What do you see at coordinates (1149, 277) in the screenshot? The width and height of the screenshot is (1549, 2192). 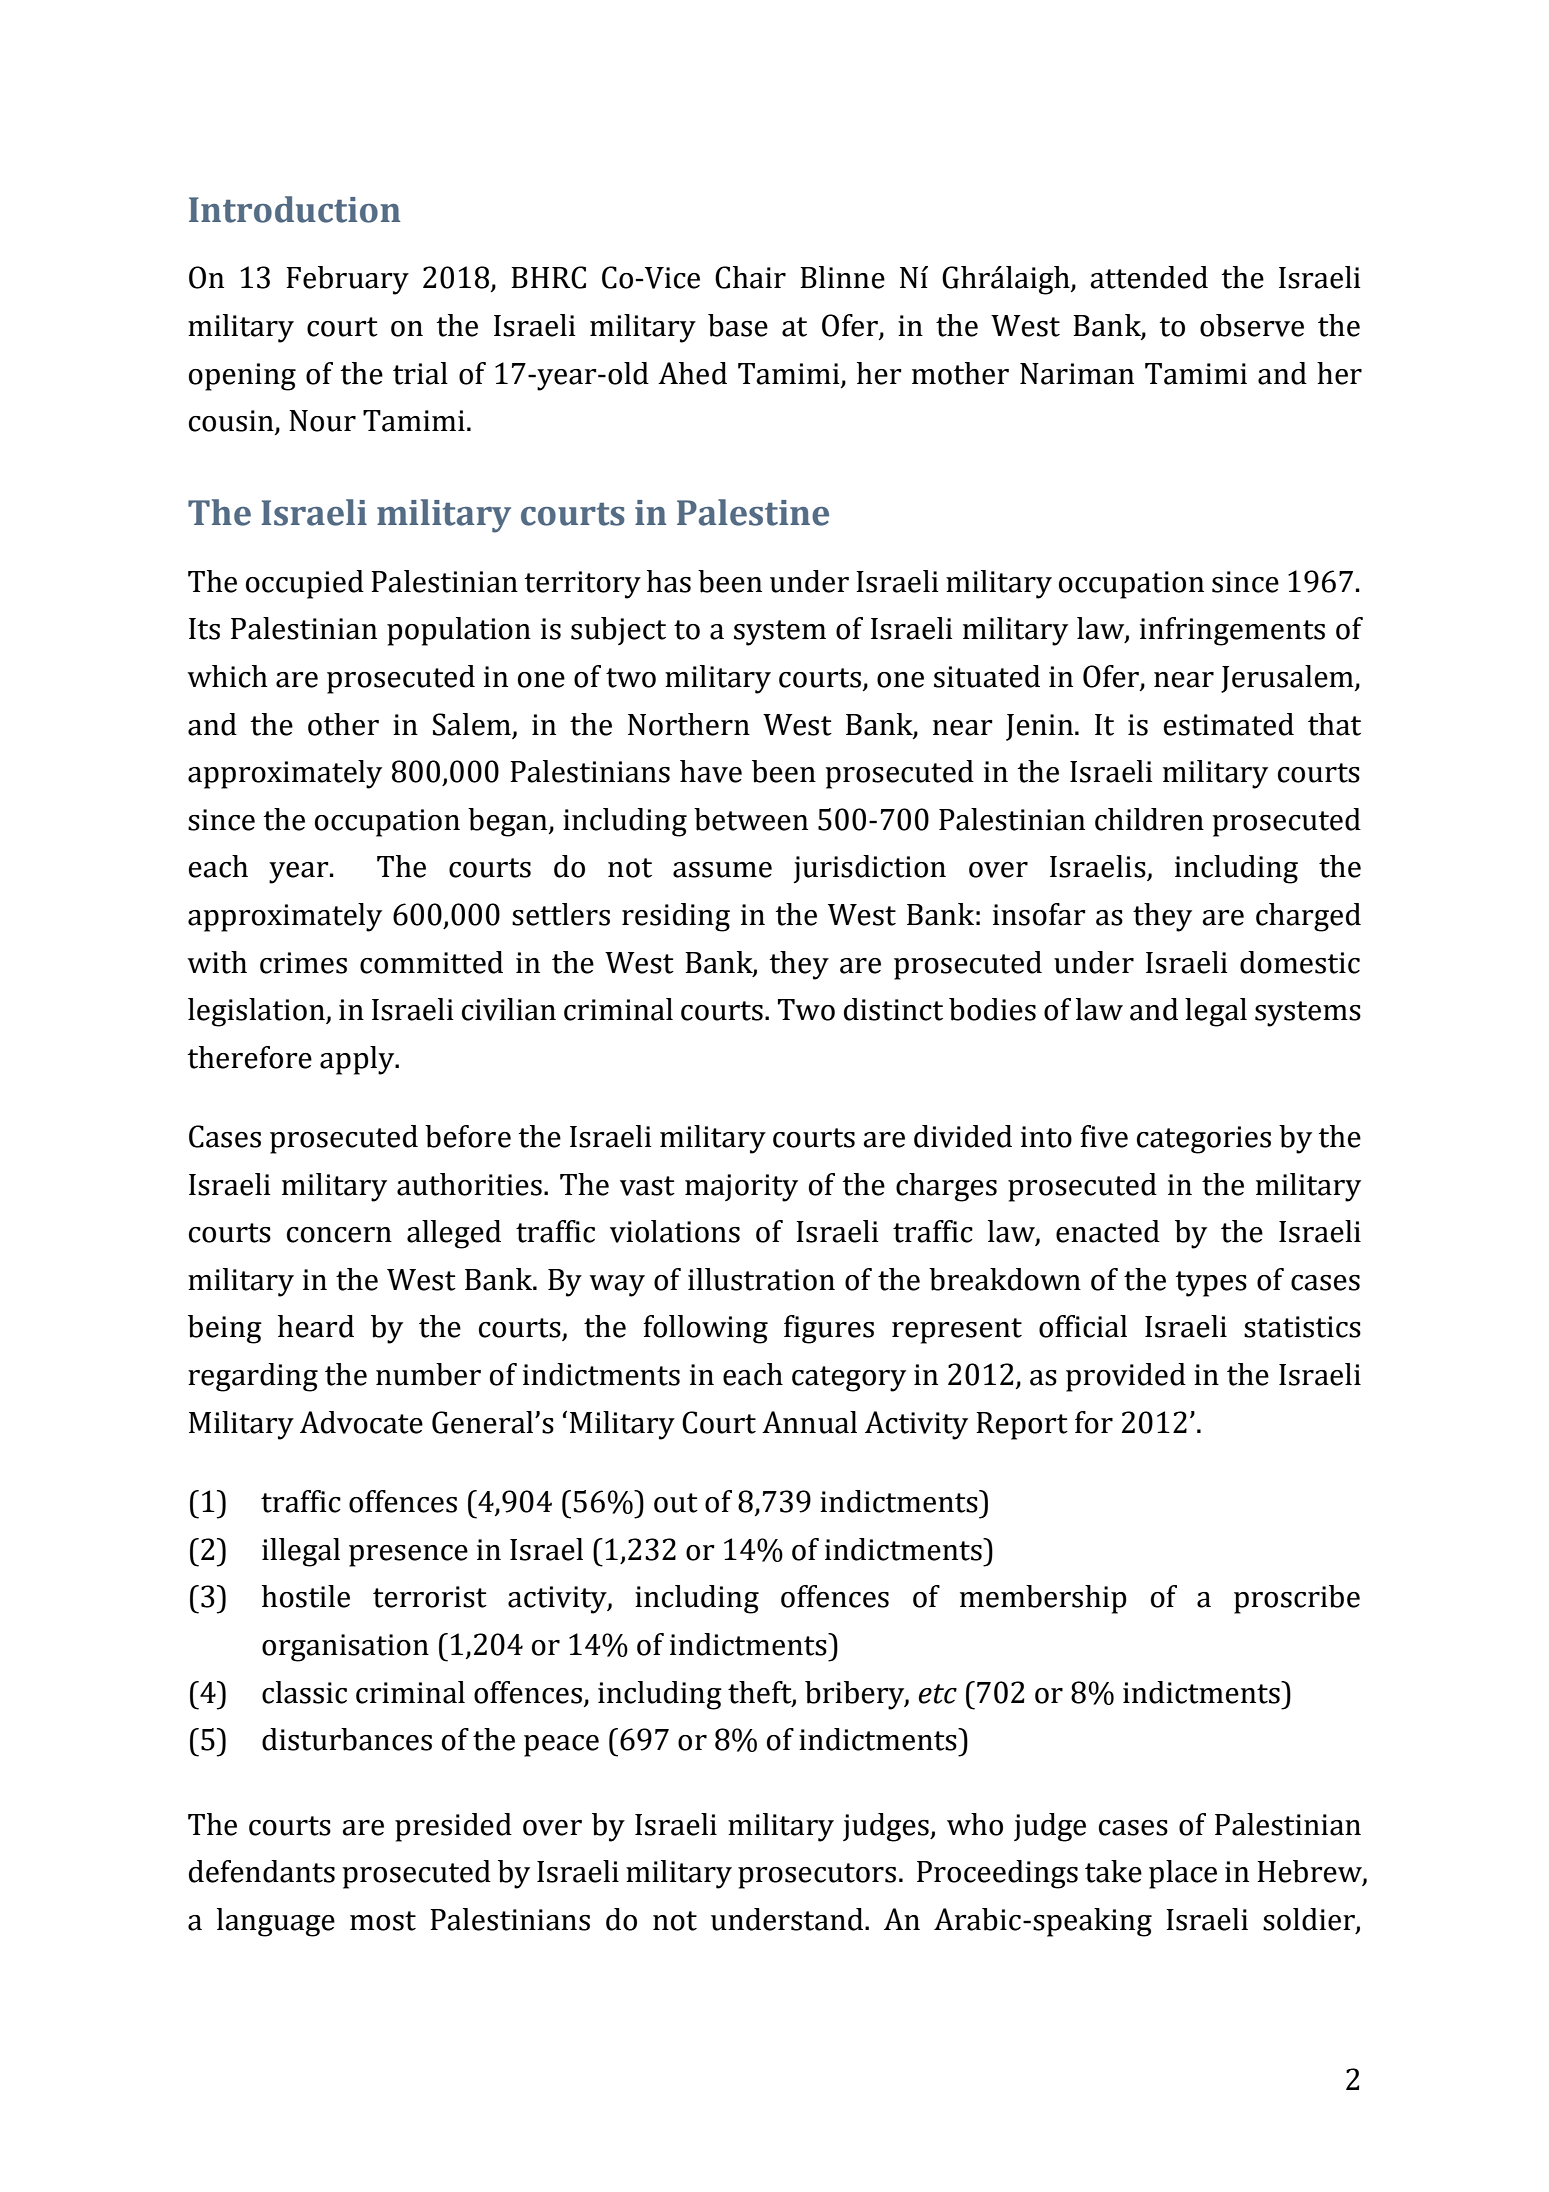 I see `attended` at bounding box center [1149, 277].
